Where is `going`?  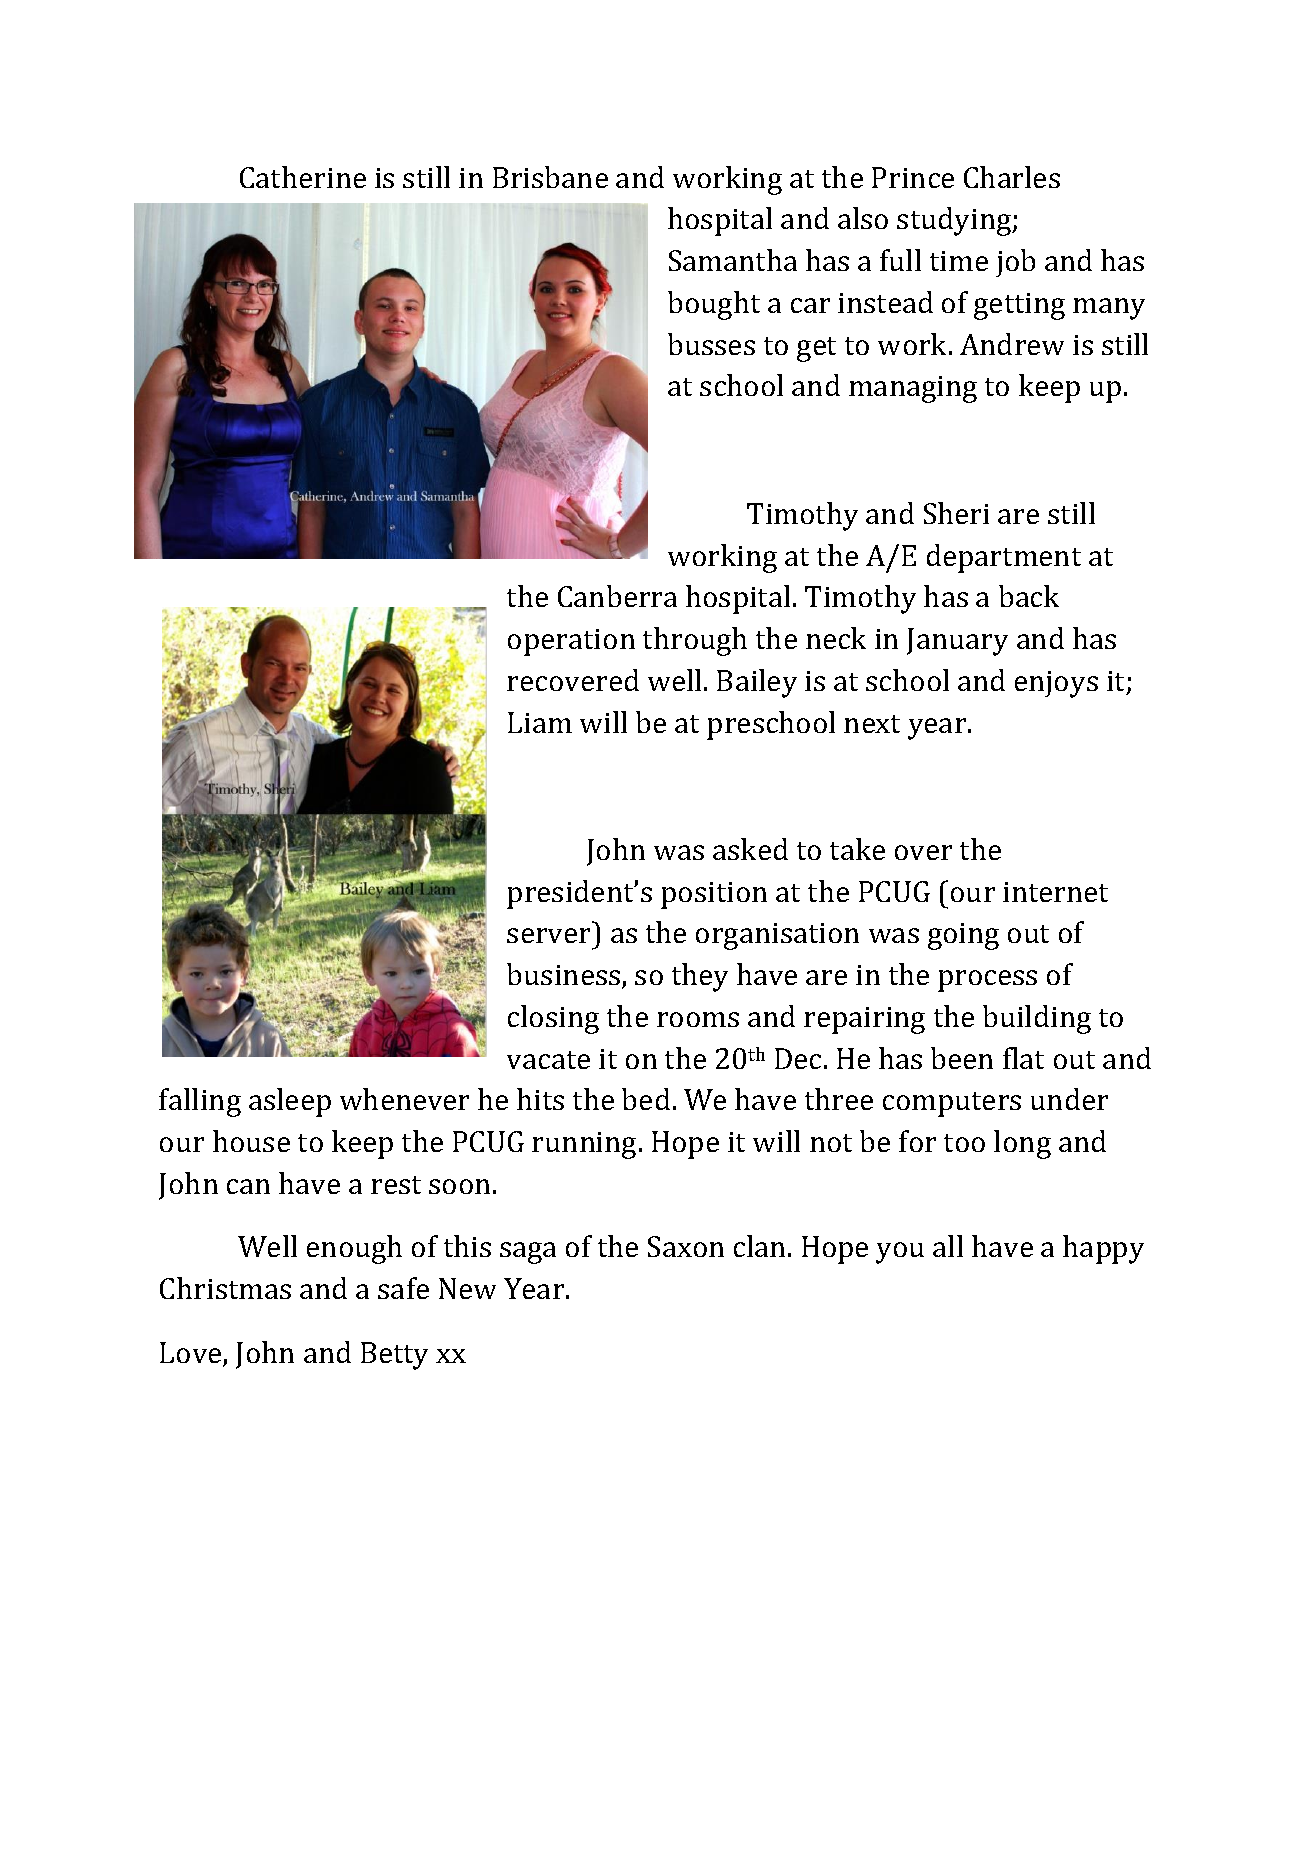
going is located at coordinates (963, 936).
